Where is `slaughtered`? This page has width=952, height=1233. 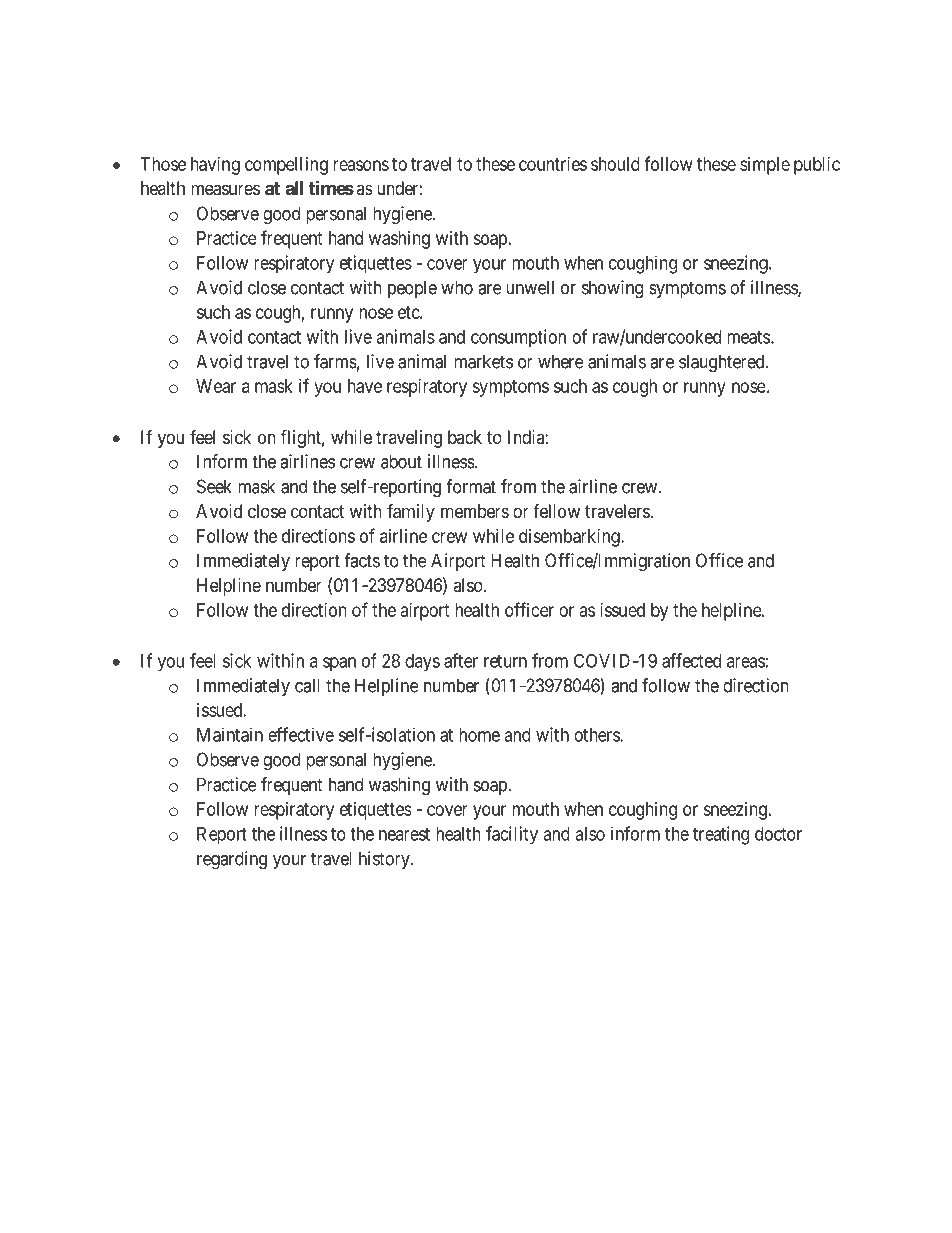
slaughtered is located at coordinates (723, 363).
